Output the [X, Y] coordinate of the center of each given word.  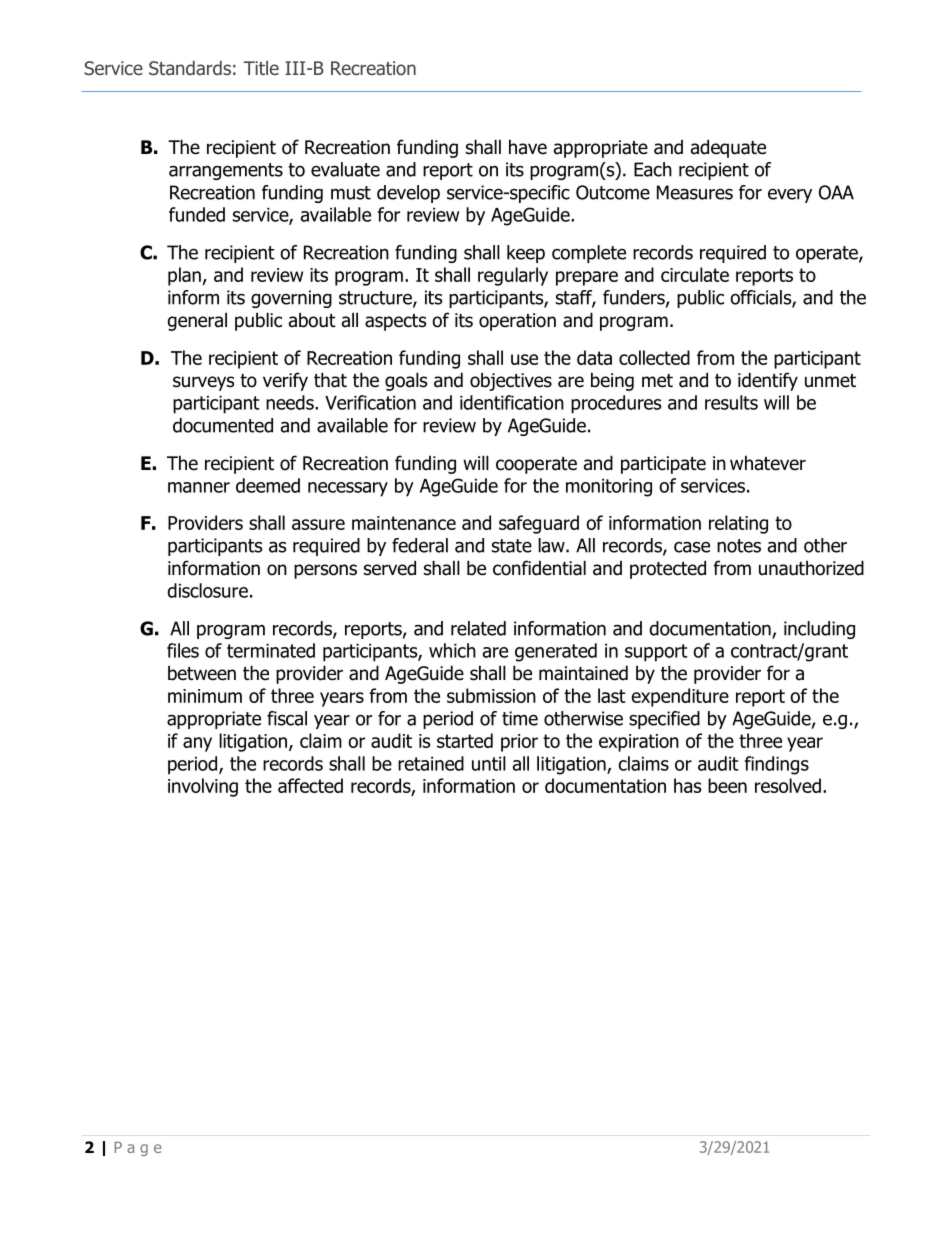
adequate [728, 148]
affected [310, 785]
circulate [695, 274]
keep [526, 254]
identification [512, 402]
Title [261, 68]
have [528, 147]
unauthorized [811, 568]
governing [291, 299]
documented [223, 425]
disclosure [207, 590]
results [731, 402]
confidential [539, 568]
